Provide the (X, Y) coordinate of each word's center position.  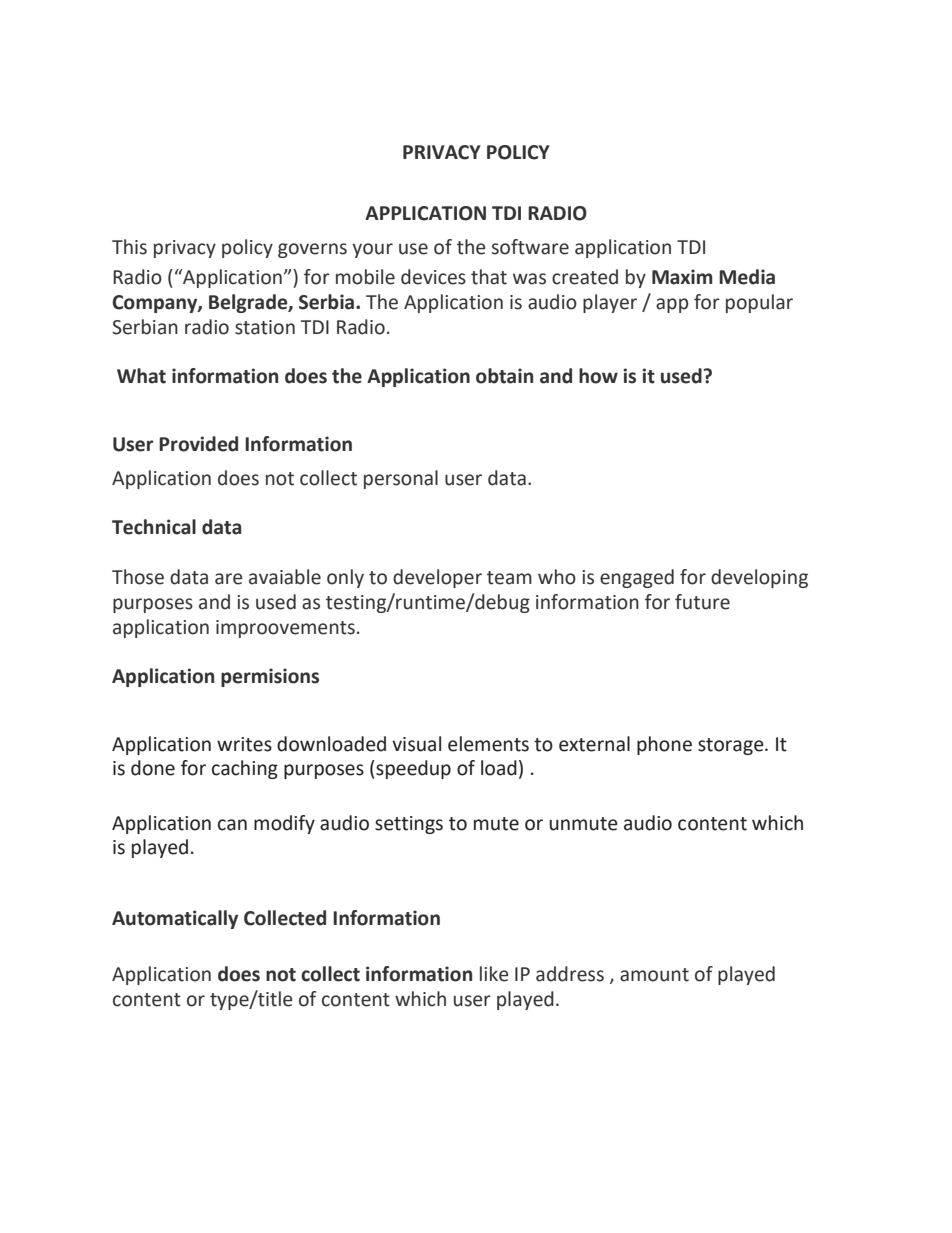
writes (244, 744)
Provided (198, 444)
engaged (637, 578)
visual (416, 744)
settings (409, 825)
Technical (154, 527)
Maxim (682, 277)
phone (664, 745)
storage (732, 746)
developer (437, 578)
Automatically (175, 919)
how (598, 376)
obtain (504, 376)
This (129, 247)
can (232, 825)
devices (433, 277)
